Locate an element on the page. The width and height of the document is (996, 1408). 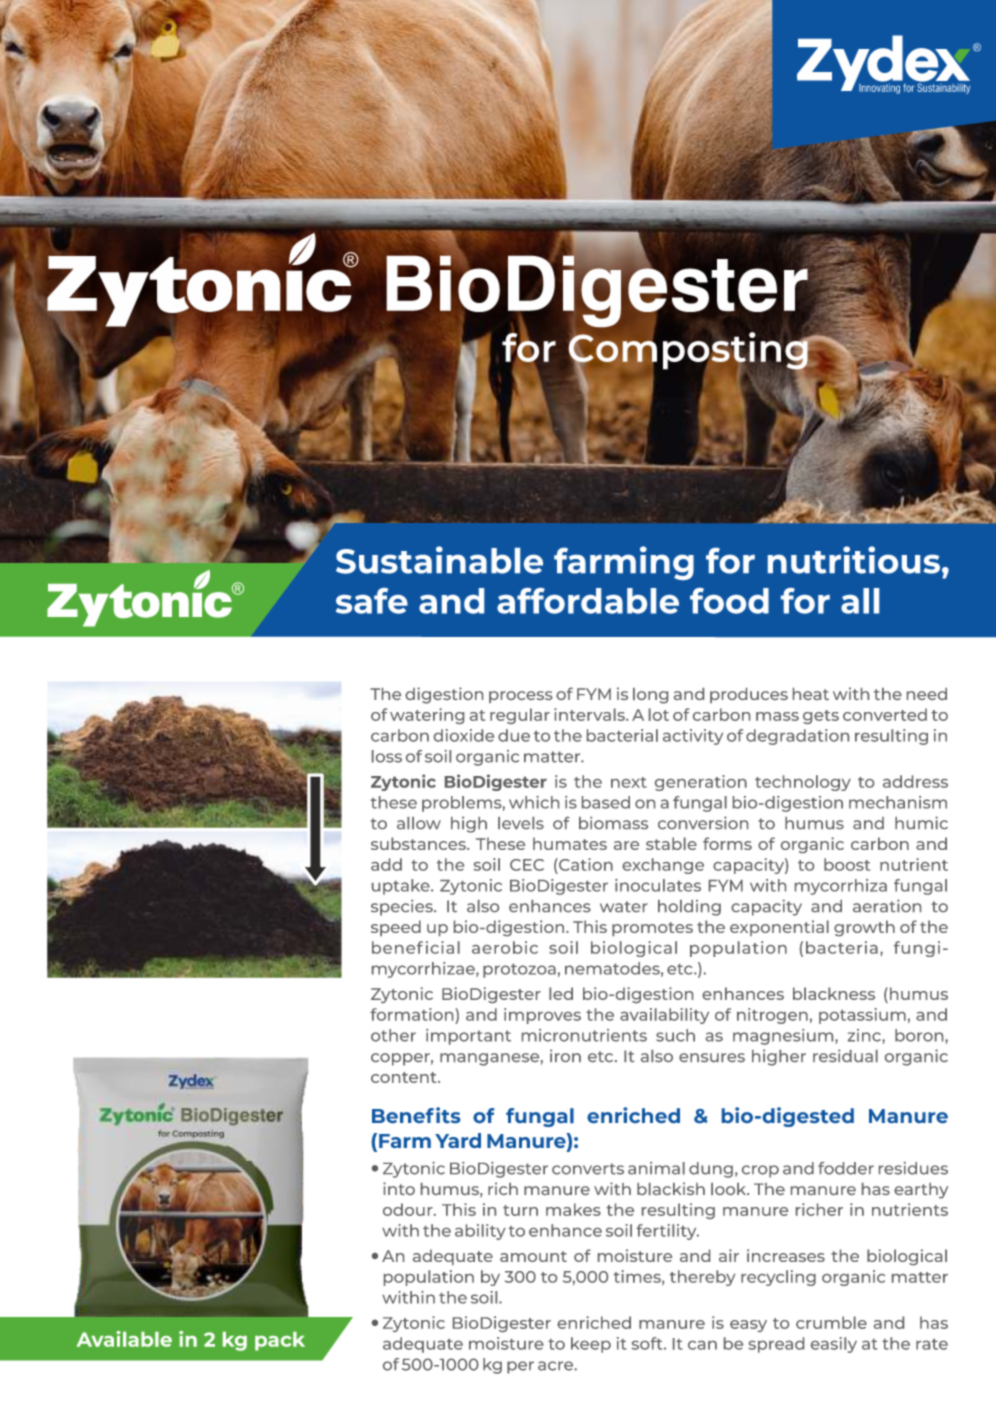
pack is located at coordinates (280, 1341).
